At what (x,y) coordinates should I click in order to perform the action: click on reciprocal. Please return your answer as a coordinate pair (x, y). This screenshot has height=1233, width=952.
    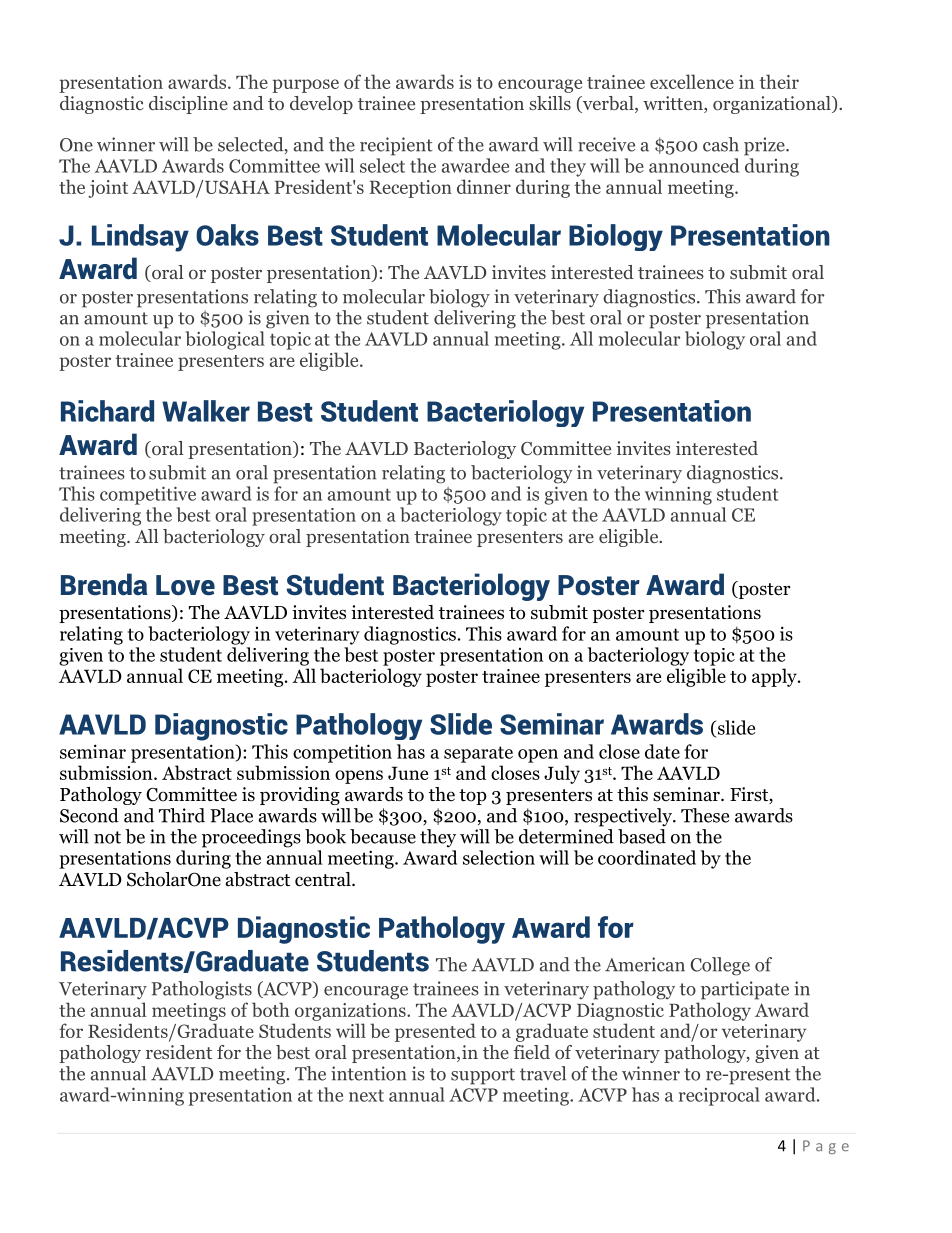
    Looking at the image, I should click on (719, 1096).
